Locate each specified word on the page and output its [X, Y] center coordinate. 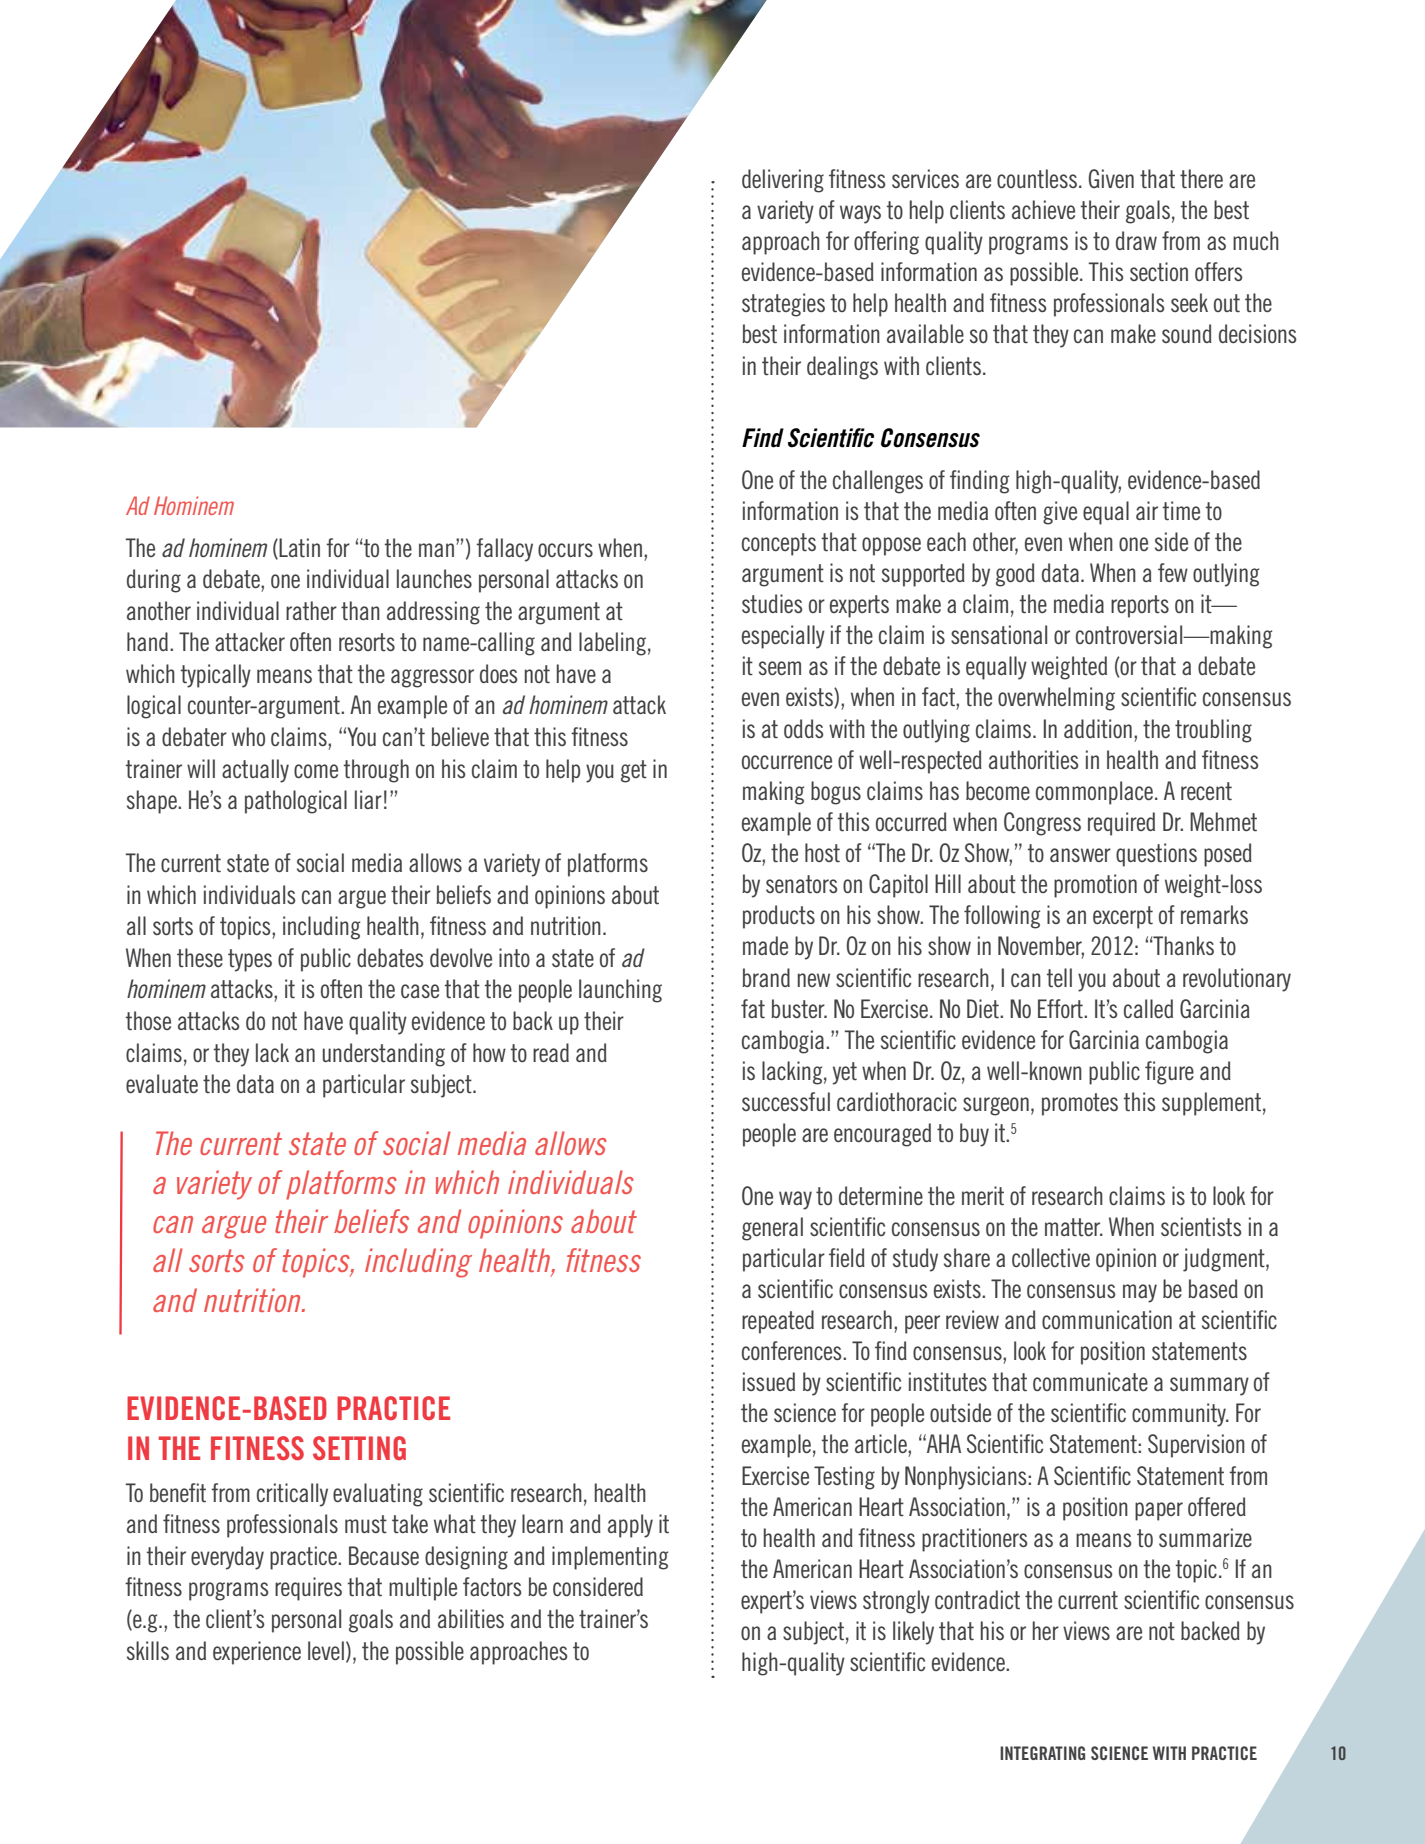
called [1148, 1008]
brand [766, 977]
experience [257, 1653]
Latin [299, 547]
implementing [610, 1558]
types [250, 960]
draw [1136, 240]
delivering [783, 181]
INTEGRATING [1042, 1753]
